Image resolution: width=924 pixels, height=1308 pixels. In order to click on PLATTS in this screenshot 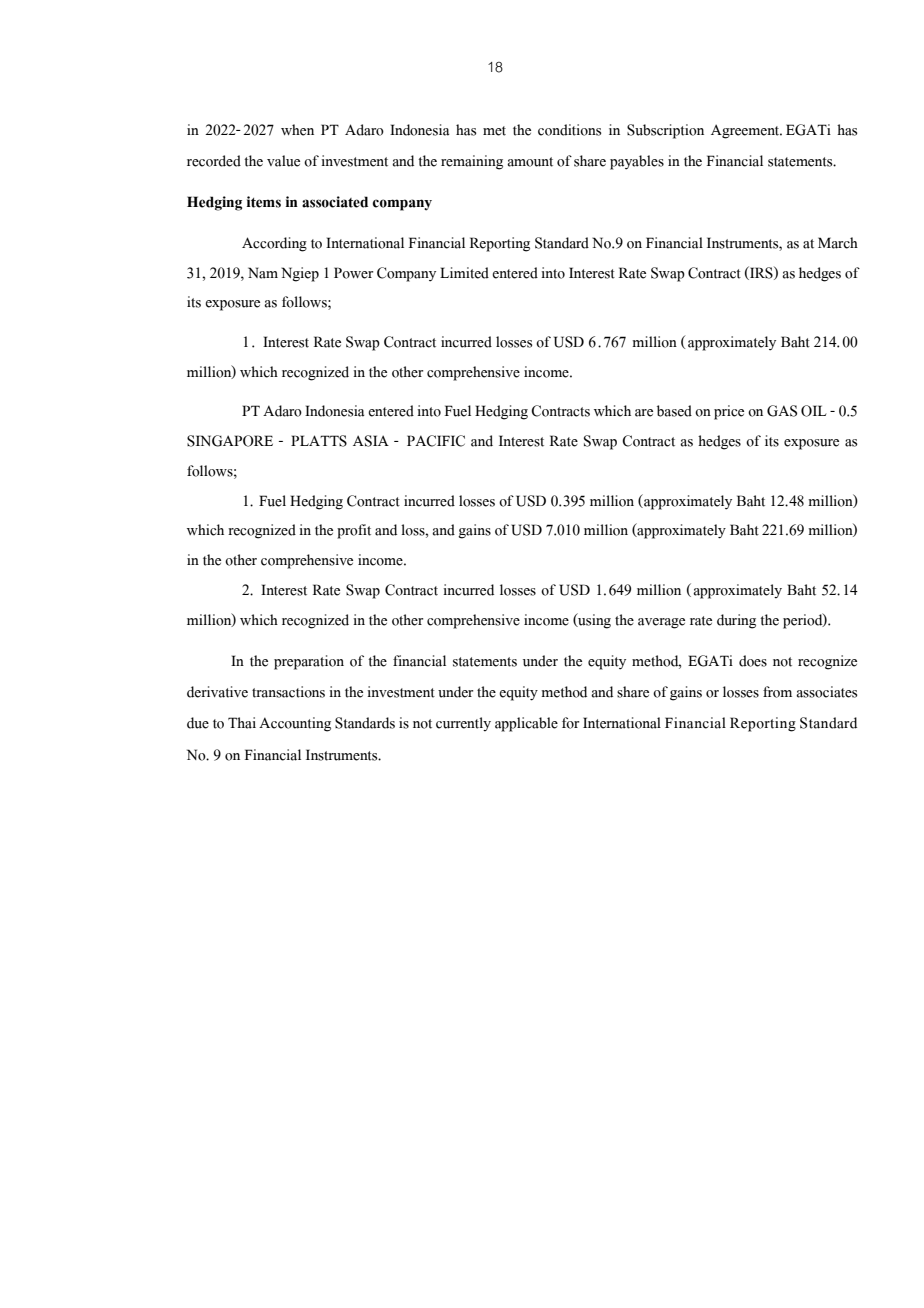, I will do `click(319, 441)`.
